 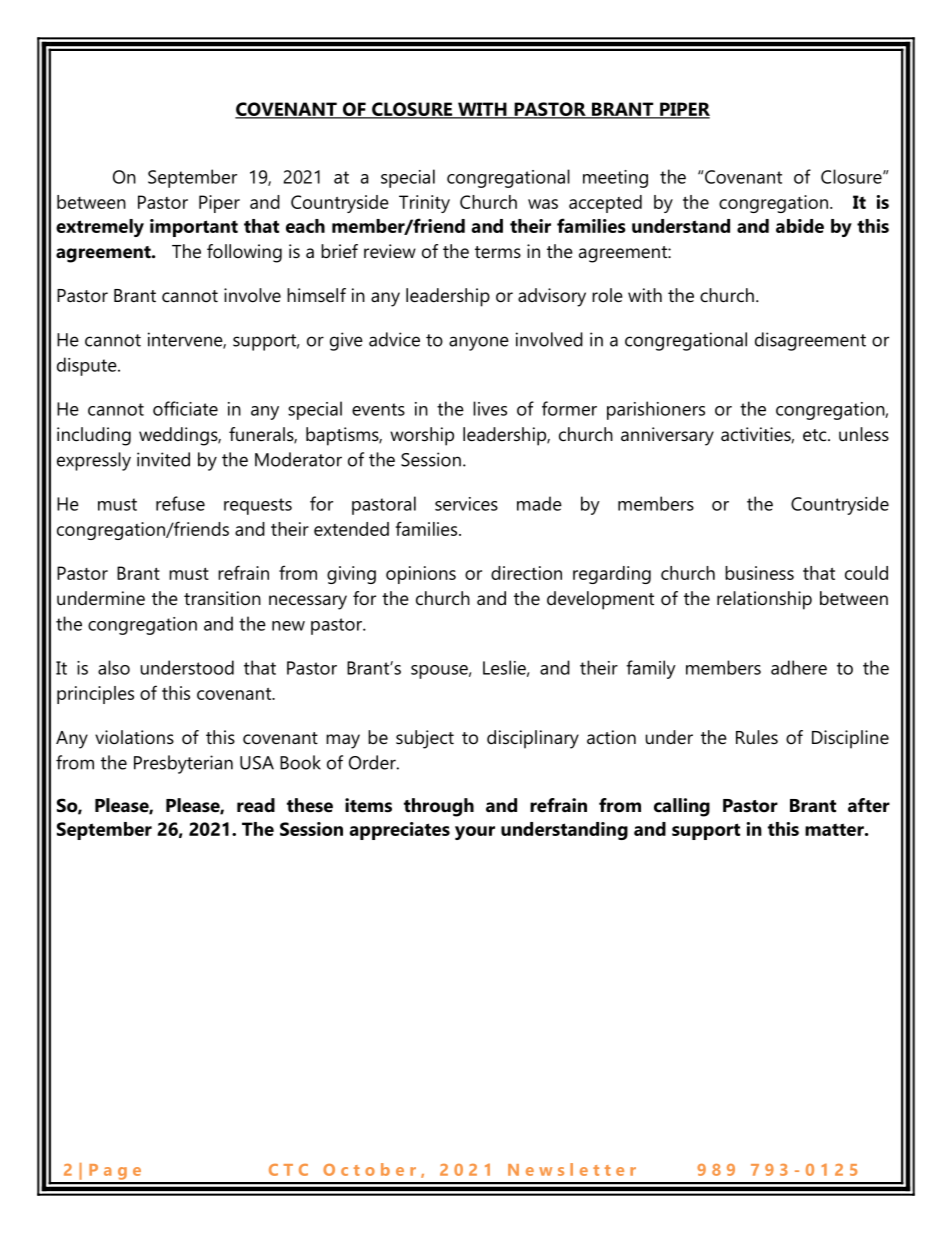 What do you see at coordinates (288, 1170) in the screenshot?
I see `CTC` at bounding box center [288, 1170].
